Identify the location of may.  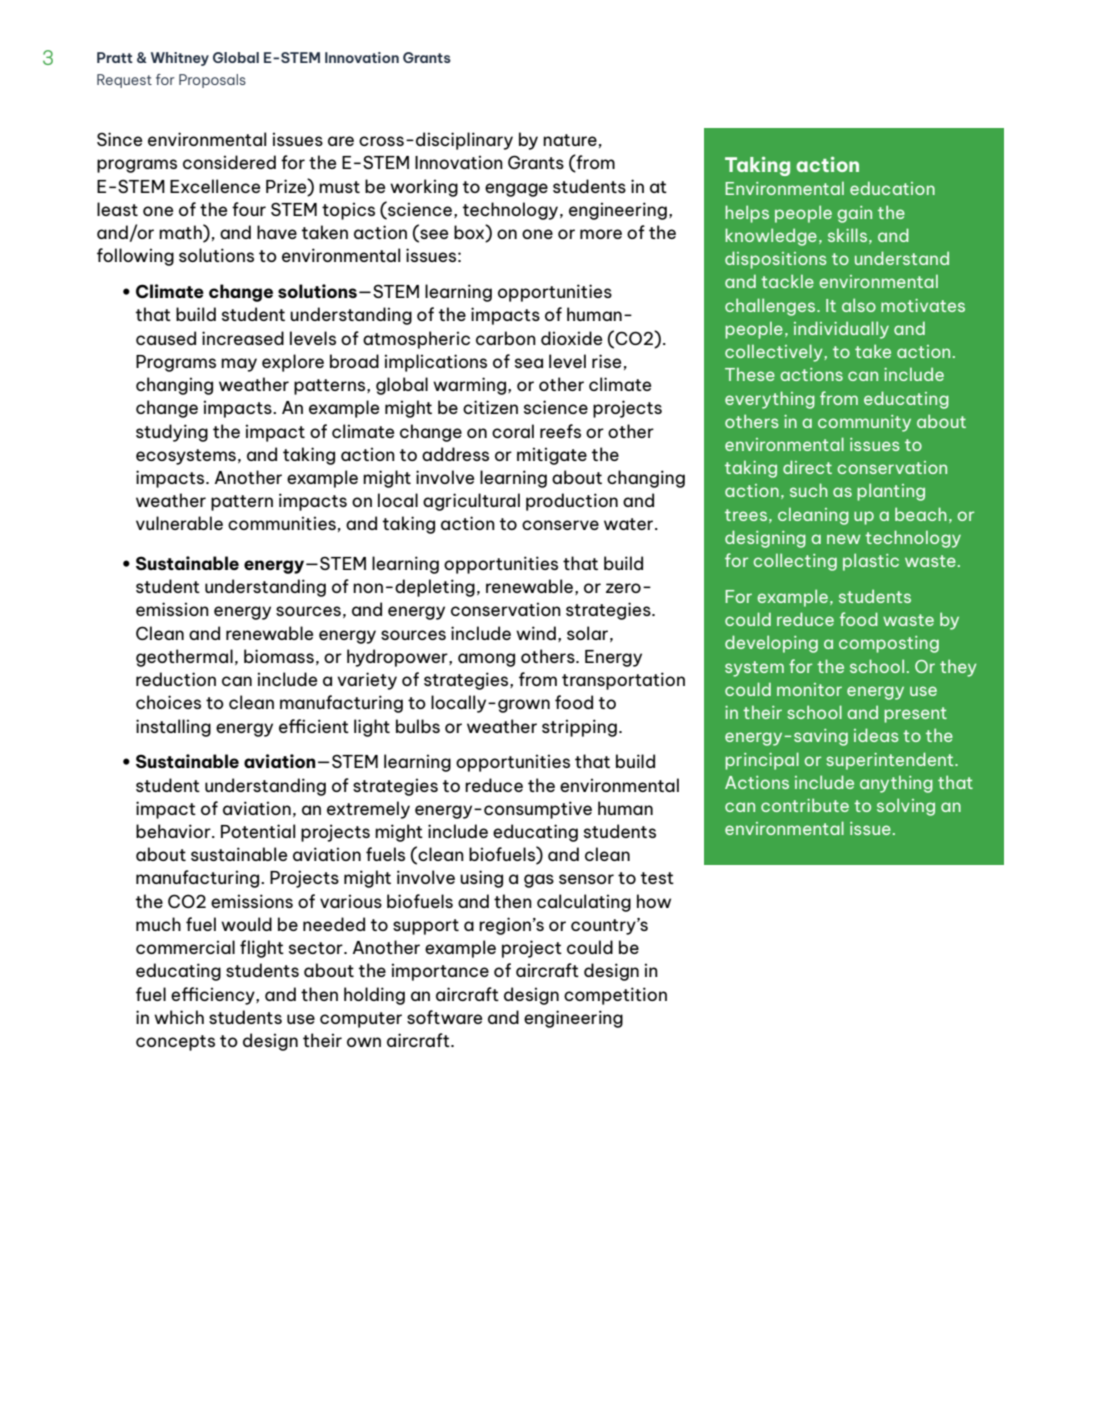
(239, 365).
